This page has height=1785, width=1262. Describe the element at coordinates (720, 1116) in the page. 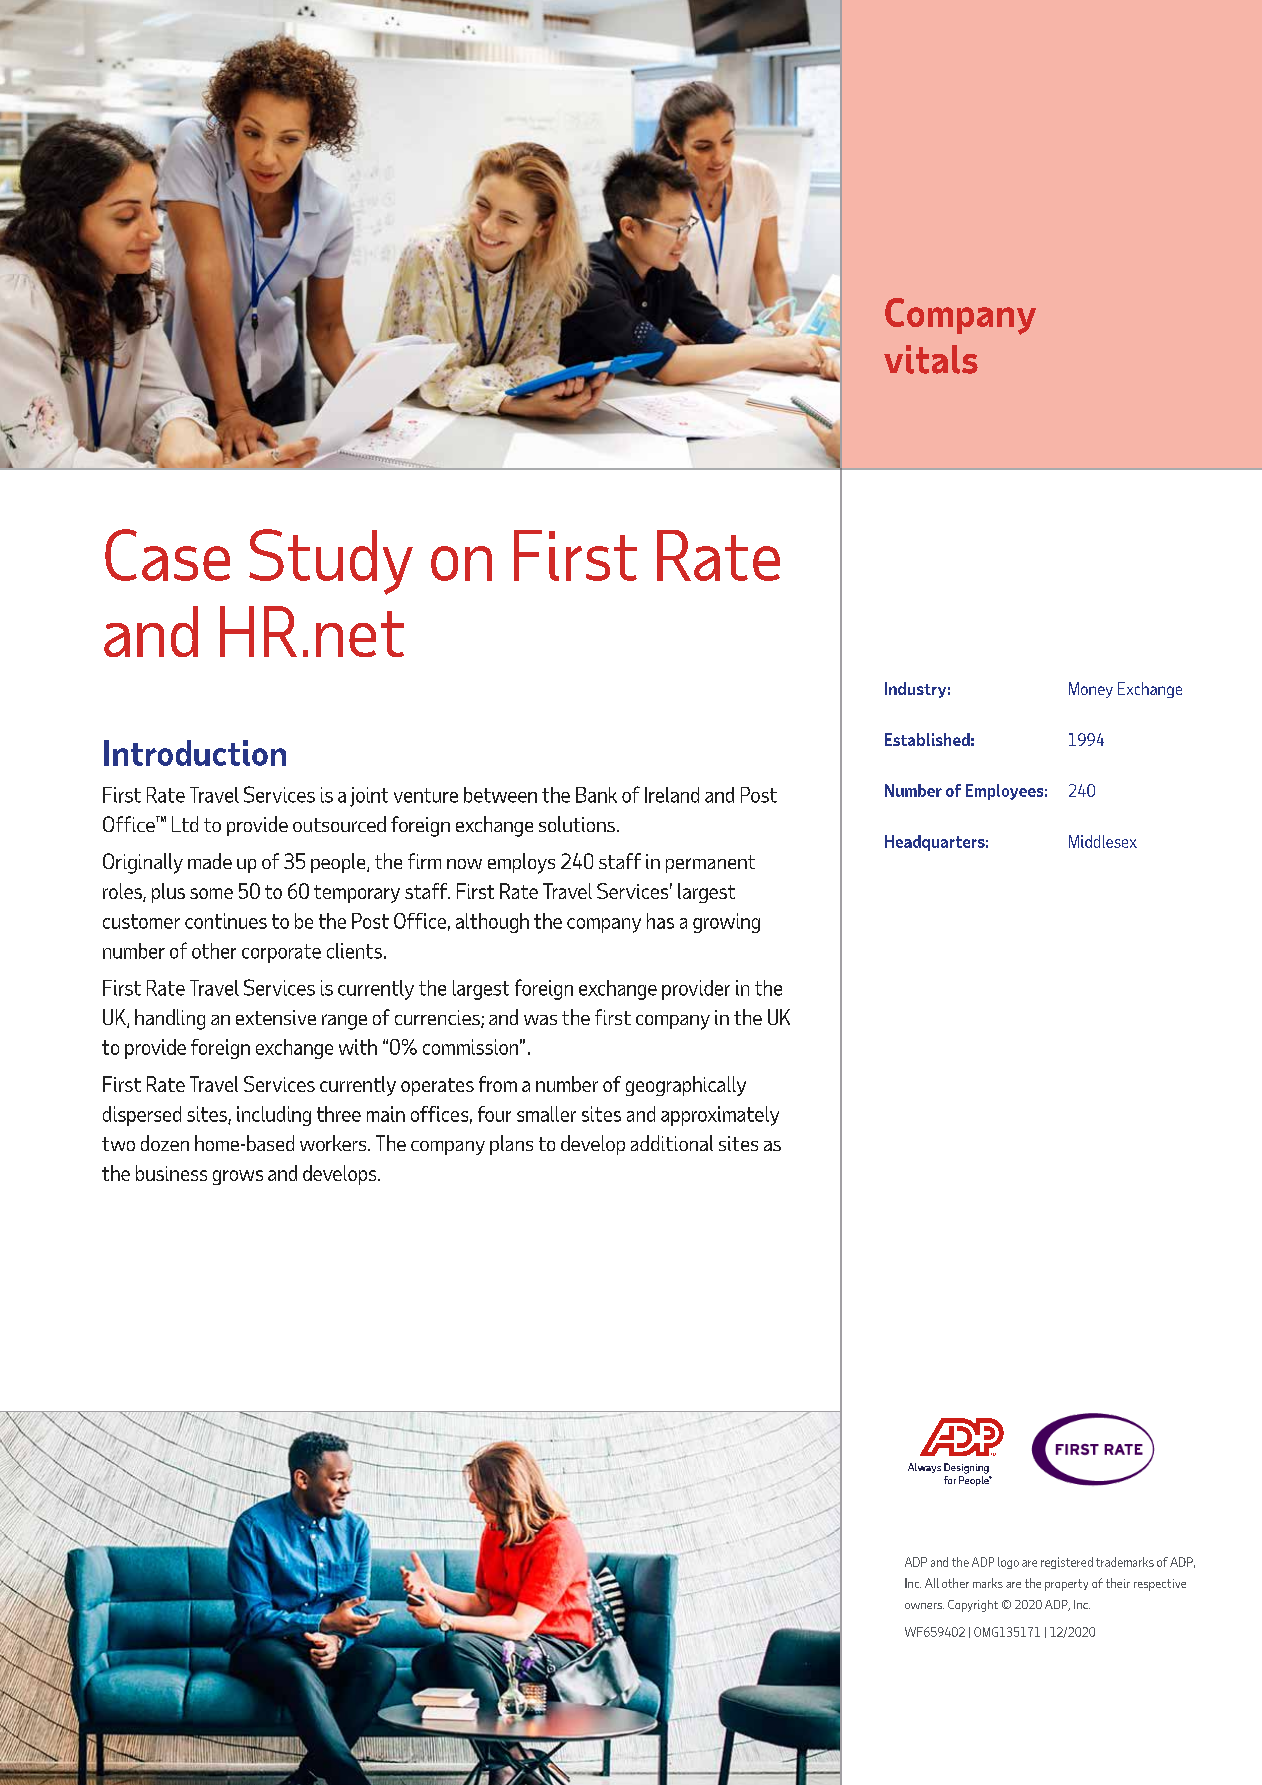

I see `approximately` at that location.
